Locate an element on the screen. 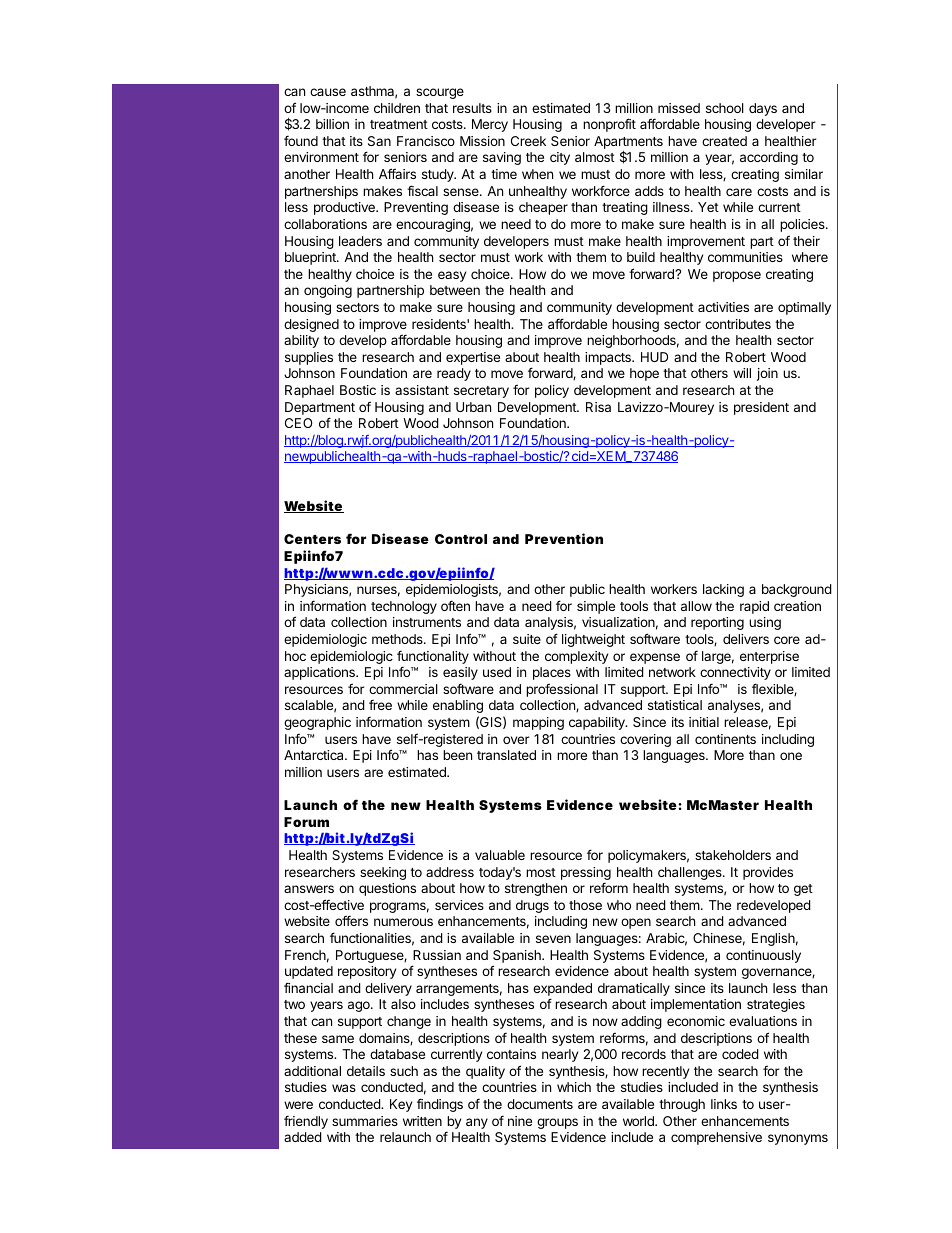 This screenshot has height=1233, width=952. impacts is located at coordinates (609, 358).
